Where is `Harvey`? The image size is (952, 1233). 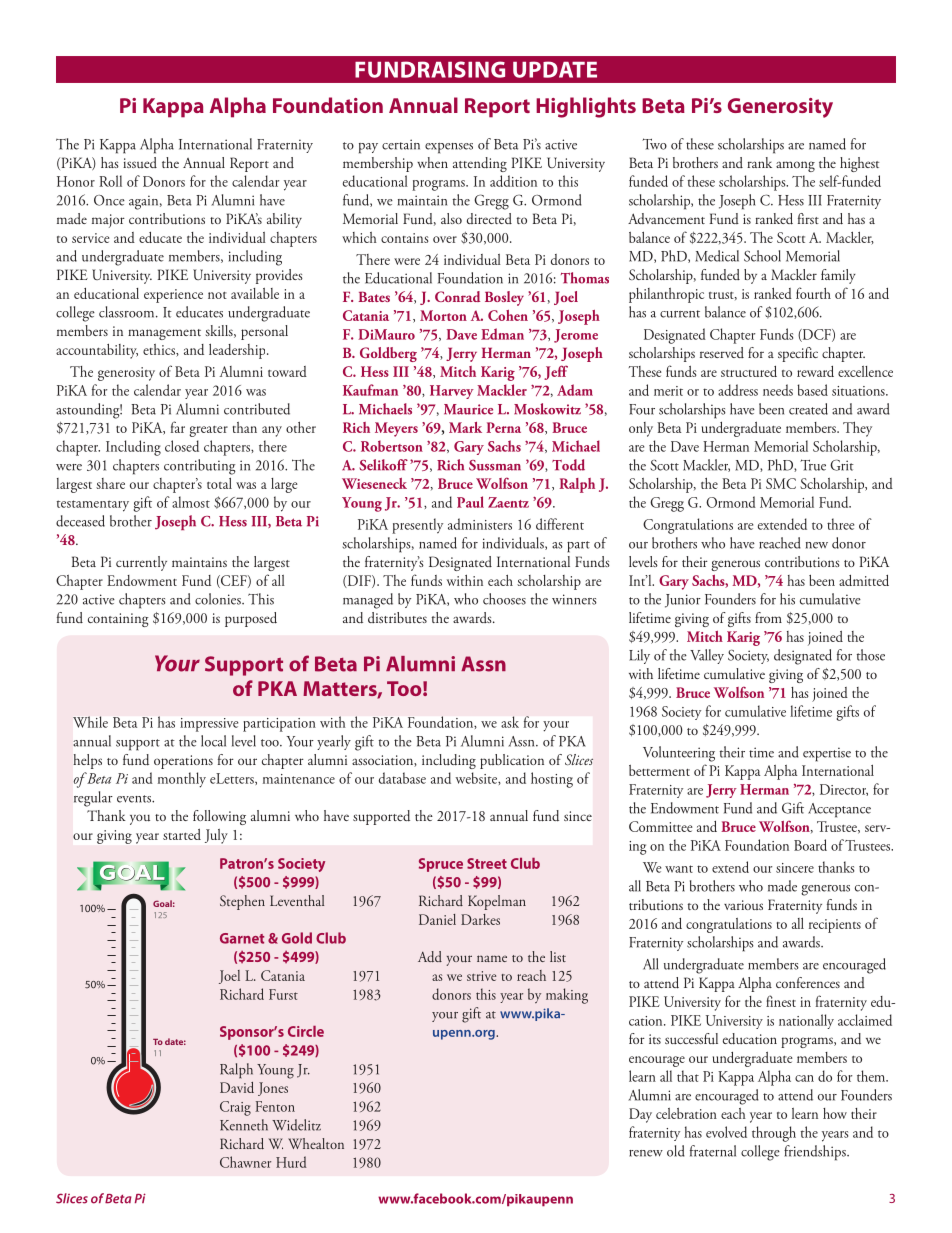
Harvey is located at coordinates (452, 392).
